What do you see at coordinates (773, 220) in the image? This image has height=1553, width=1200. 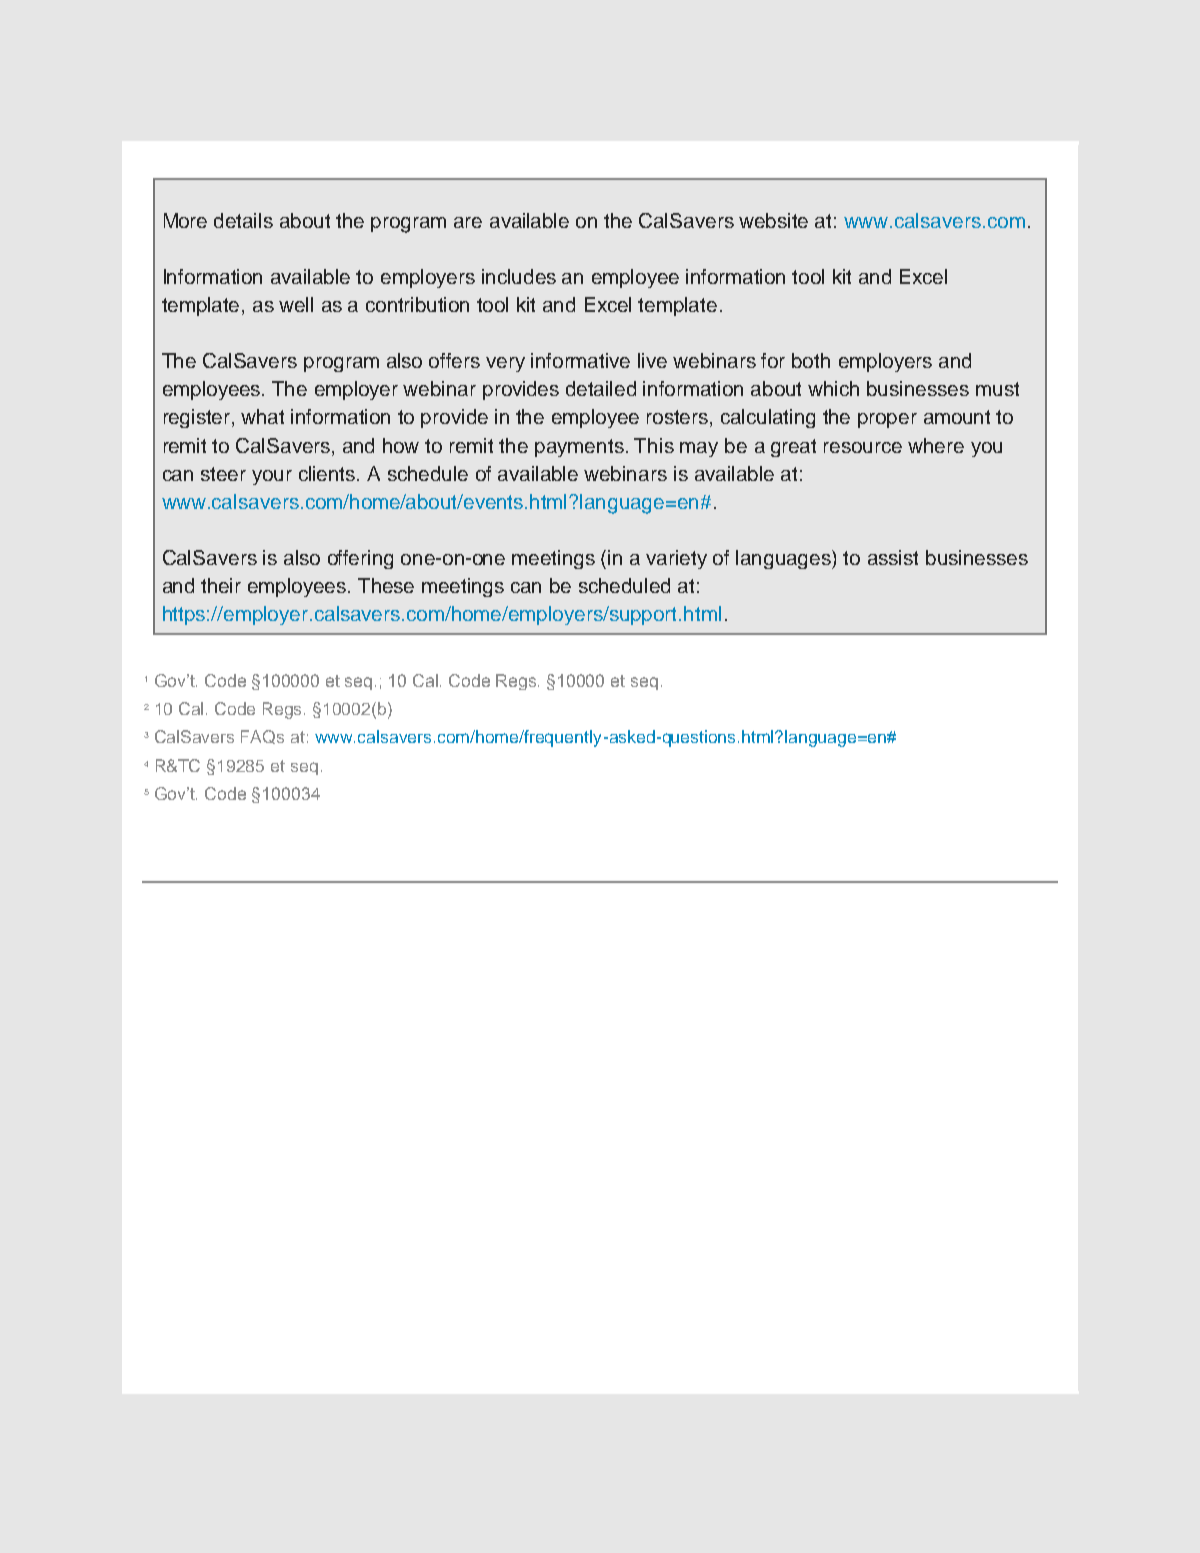 I see `website` at bounding box center [773, 220].
